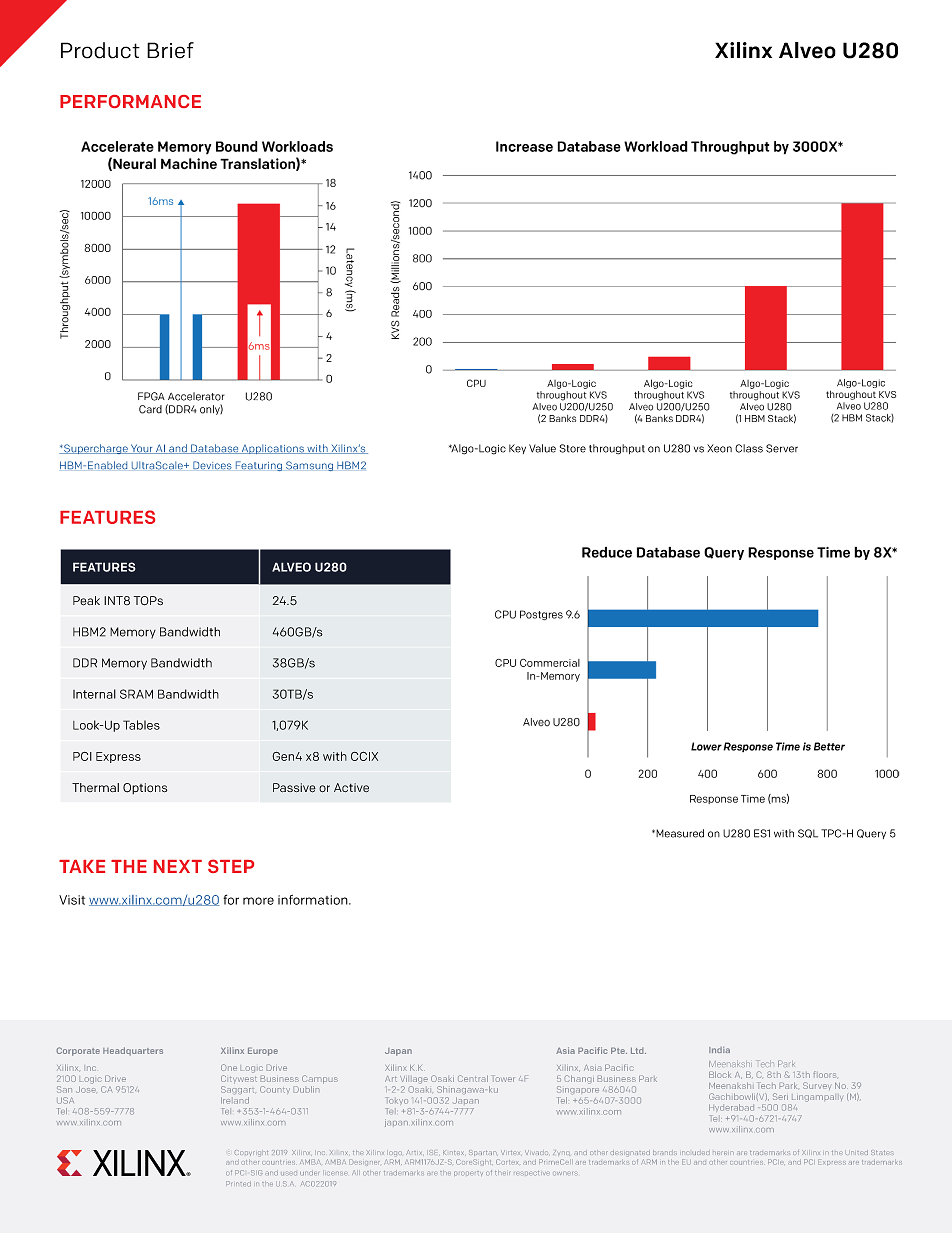  What do you see at coordinates (130, 101) in the screenshot?
I see `PERFORMANCE` at bounding box center [130, 101].
